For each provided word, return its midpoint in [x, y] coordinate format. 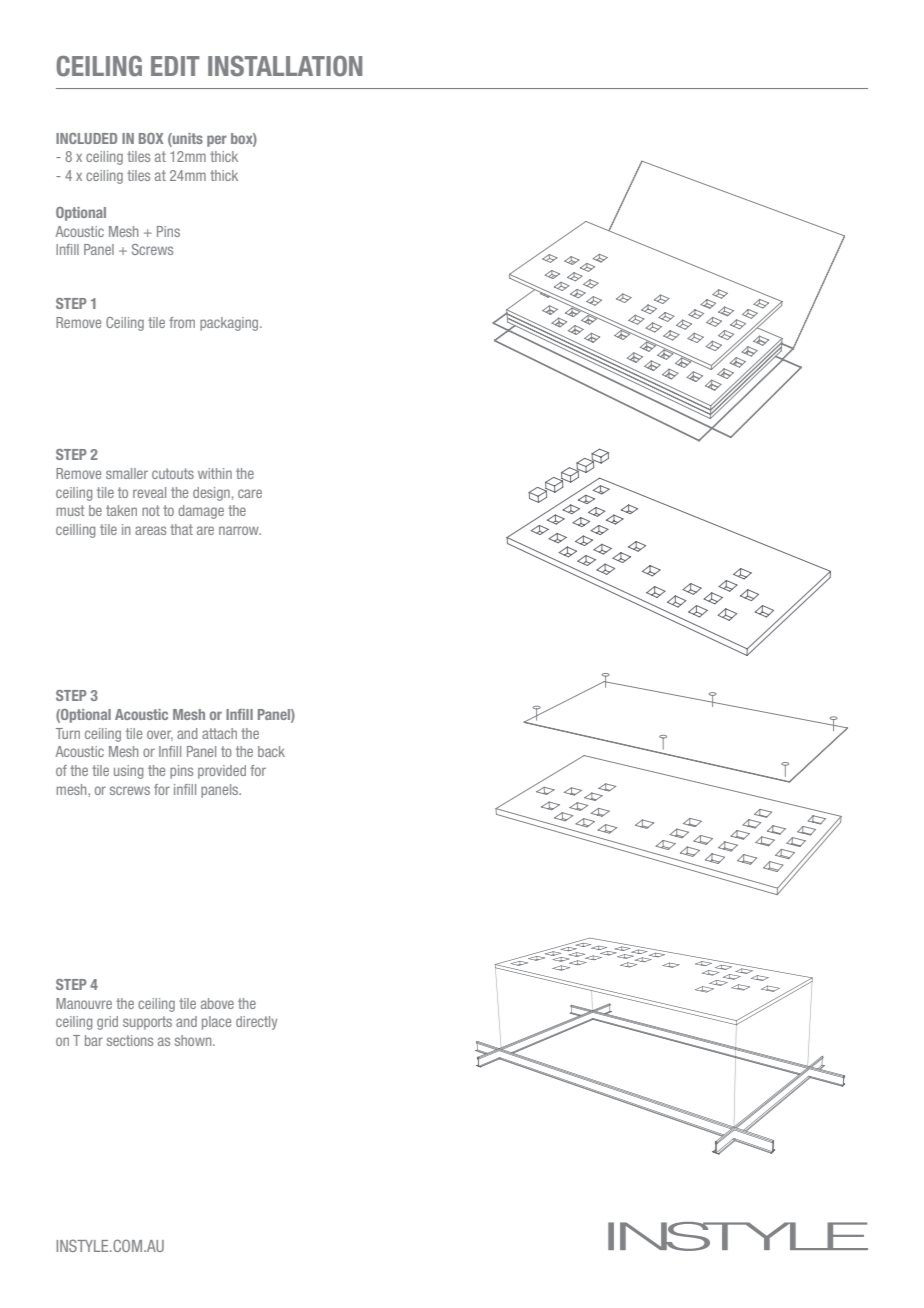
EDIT [175, 66]
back [271, 751]
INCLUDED [86, 138]
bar [94, 1040]
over [160, 735]
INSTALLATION [285, 66]
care [250, 493]
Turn [68, 733]
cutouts [173, 473]
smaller [127, 473]
